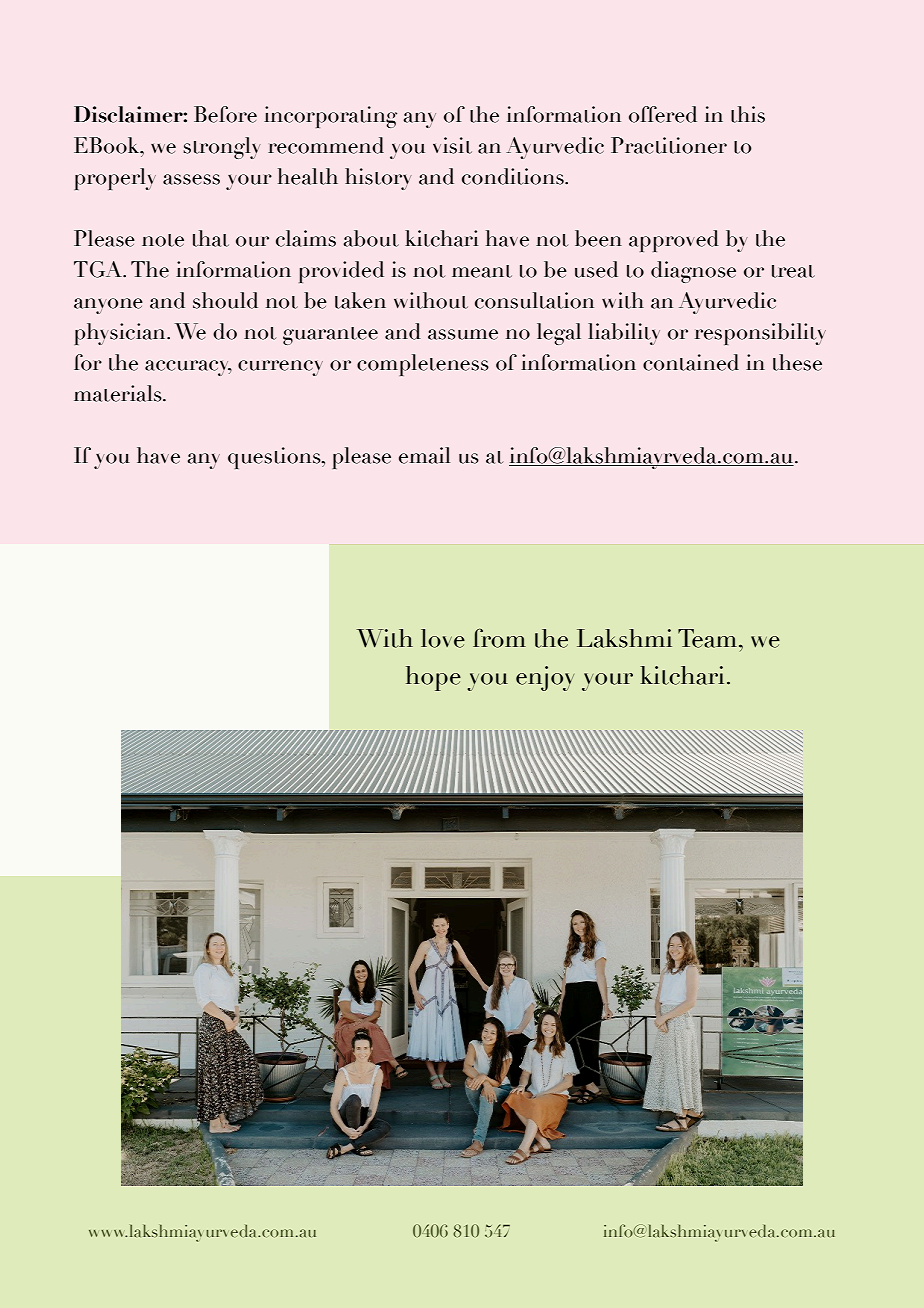 This screenshot has width=924, height=1308. What do you see at coordinates (433, 678) in the screenshot?
I see `hope` at bounding box center [433, 678].
